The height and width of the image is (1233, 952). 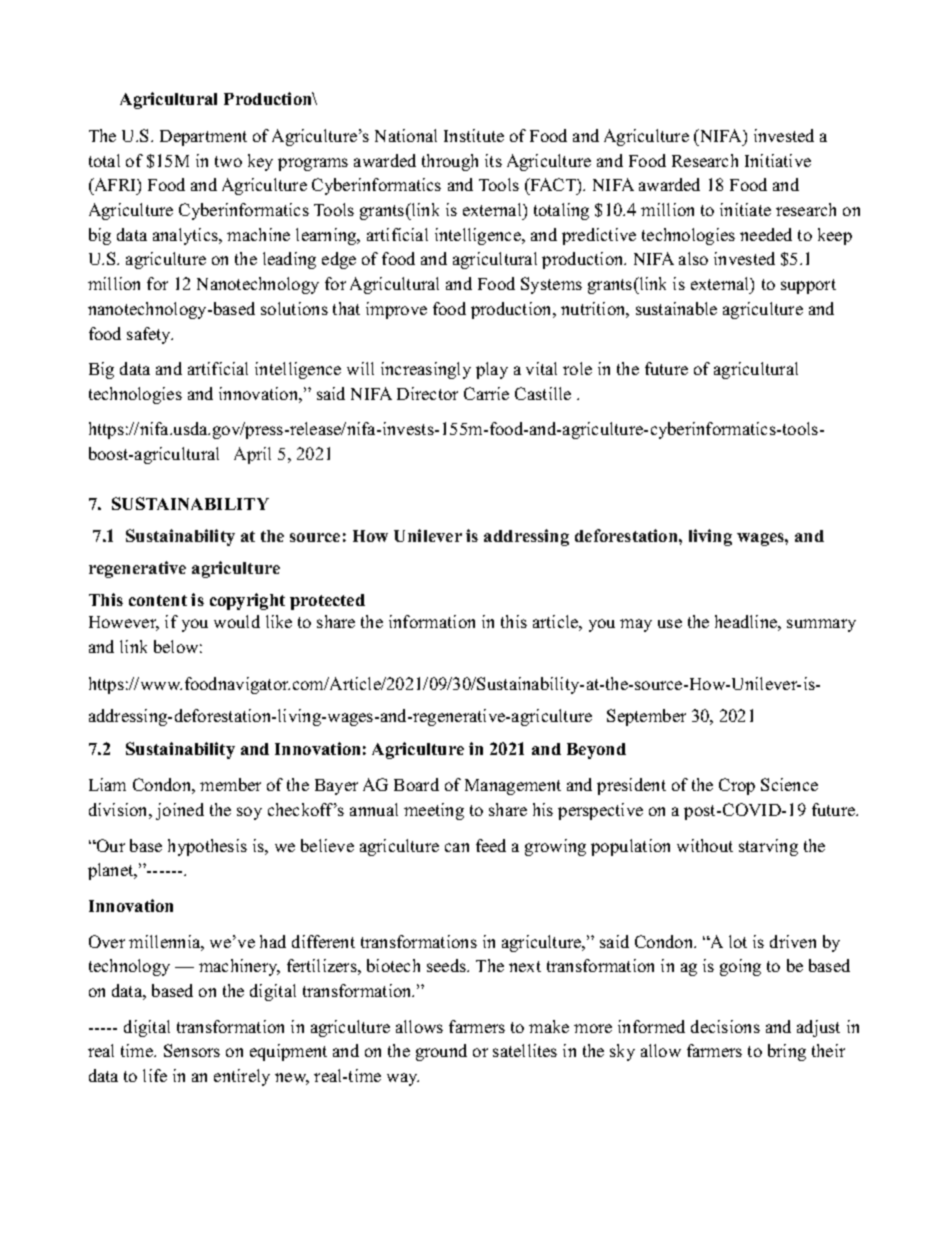 What do you see at coordinates (778, 160) in the image?
I see `Initiative` at bounding box center [778, 160].
